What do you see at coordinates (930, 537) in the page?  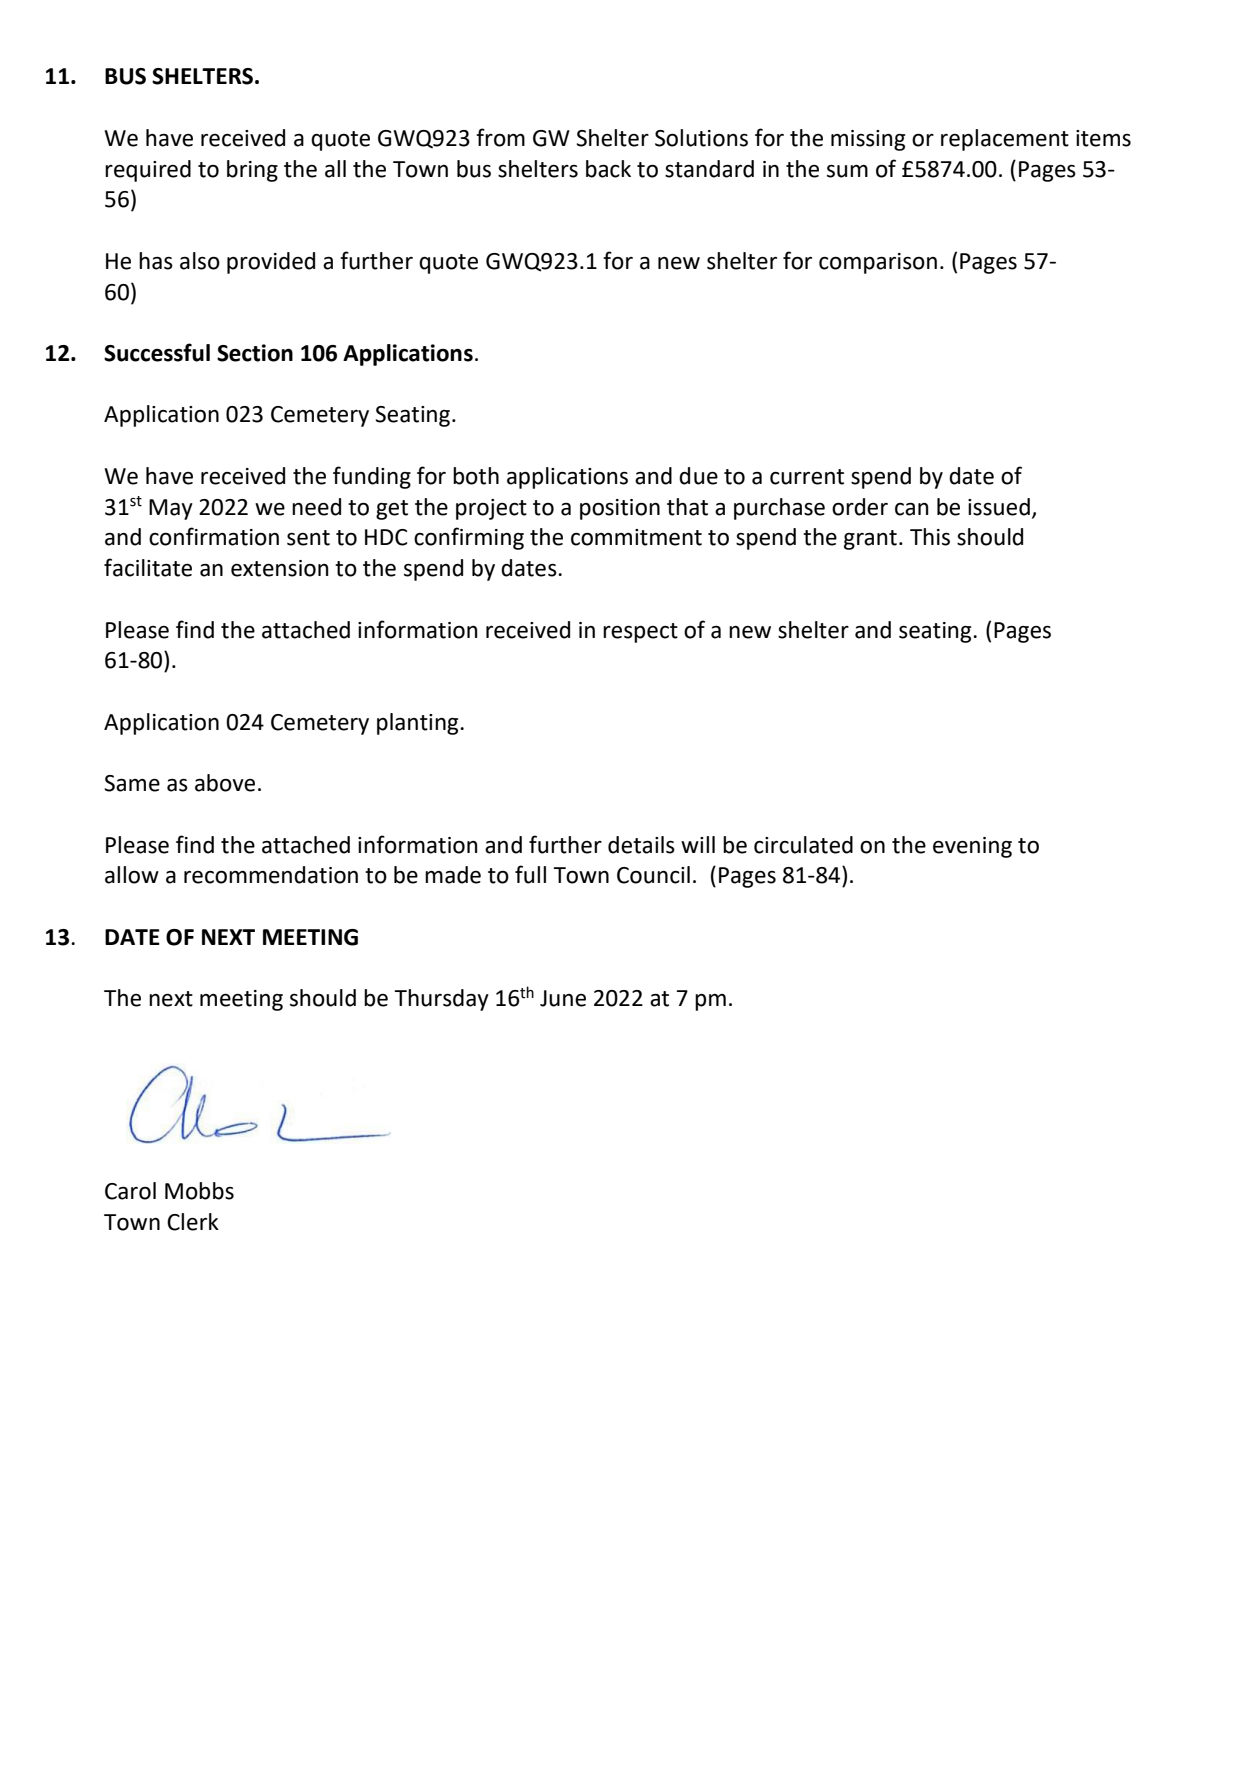 I see `This` at bounding box center [930, 537].
